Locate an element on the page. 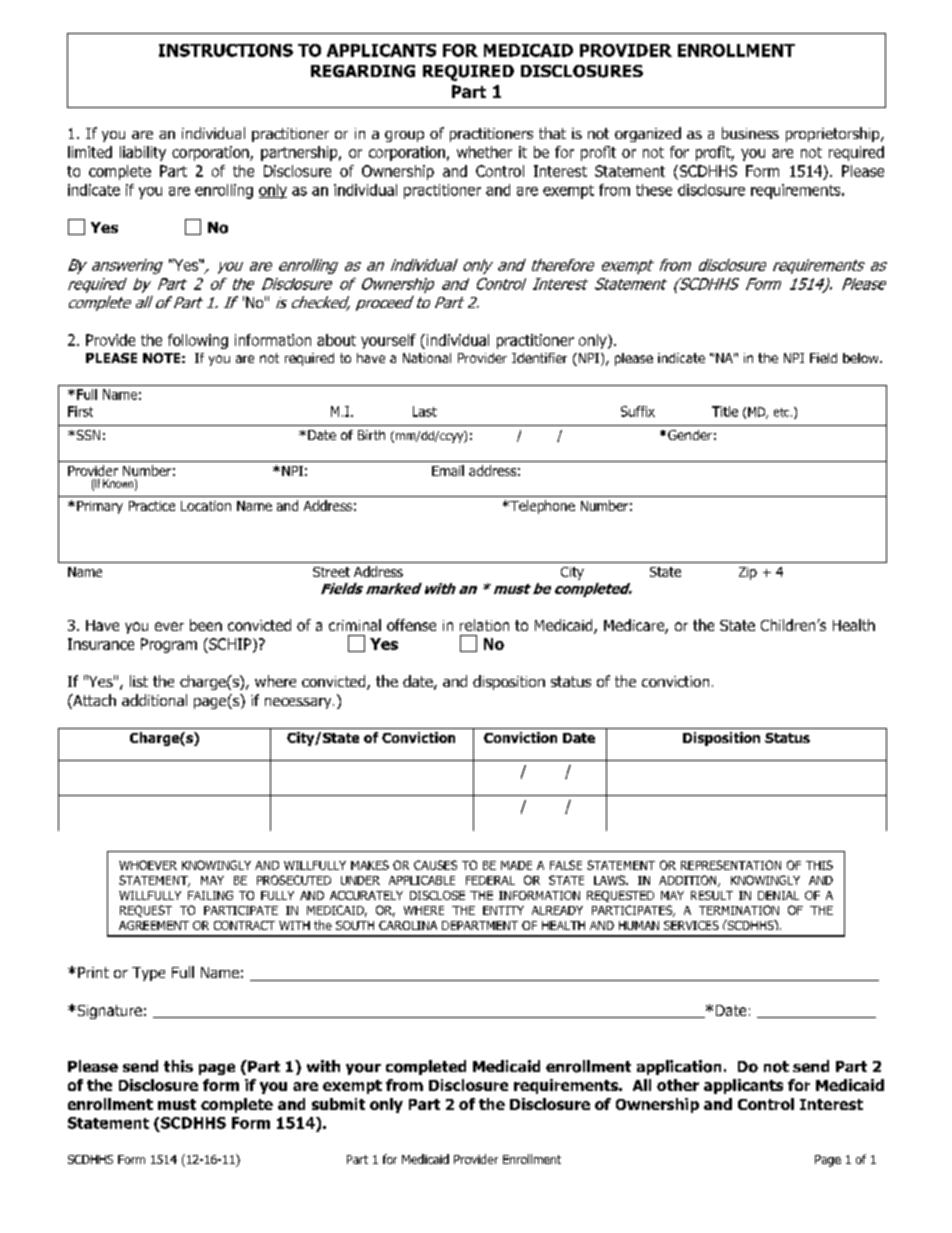  whether is located at coordinates (484, 152).
